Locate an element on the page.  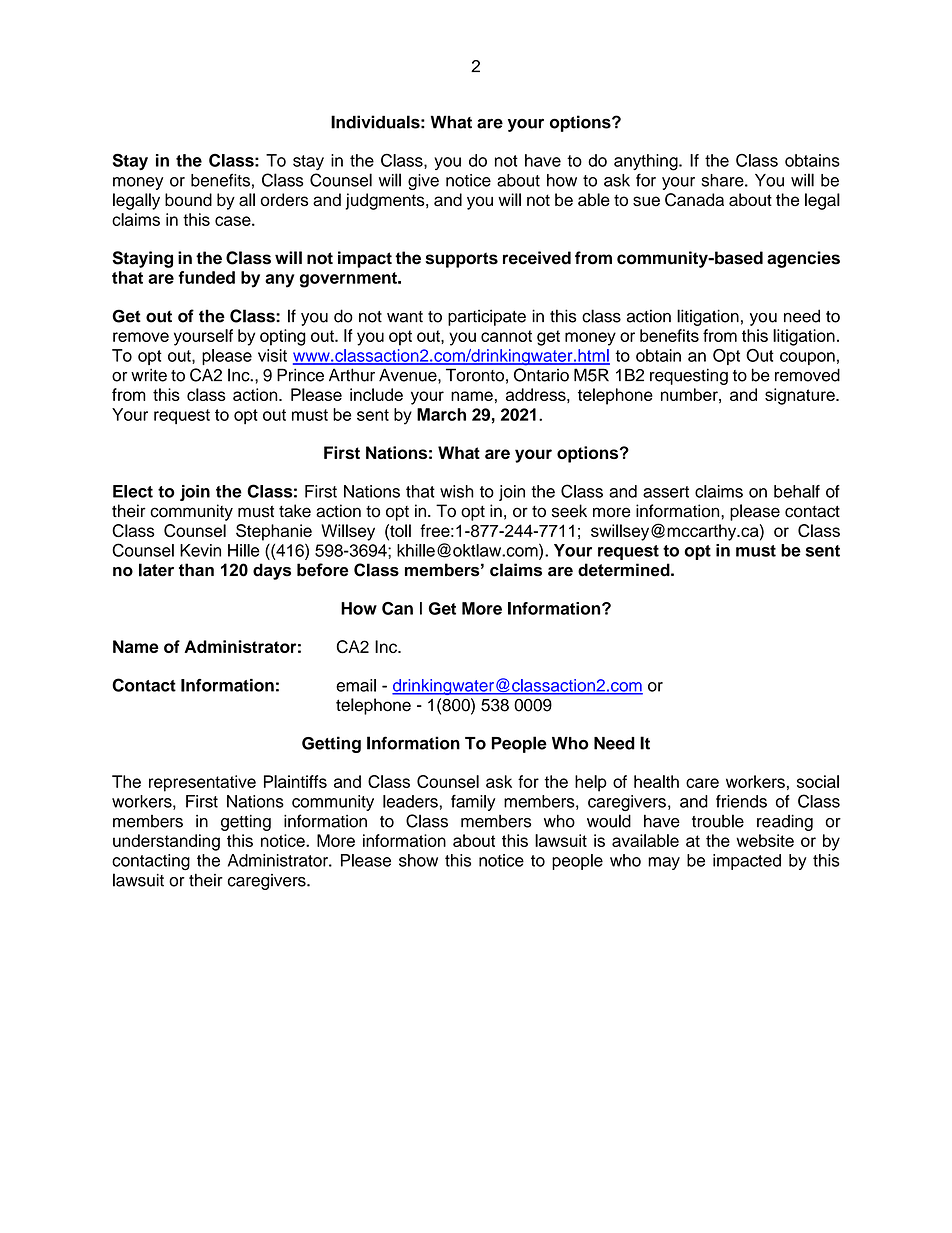
email is located at coordinates (356, 685).
